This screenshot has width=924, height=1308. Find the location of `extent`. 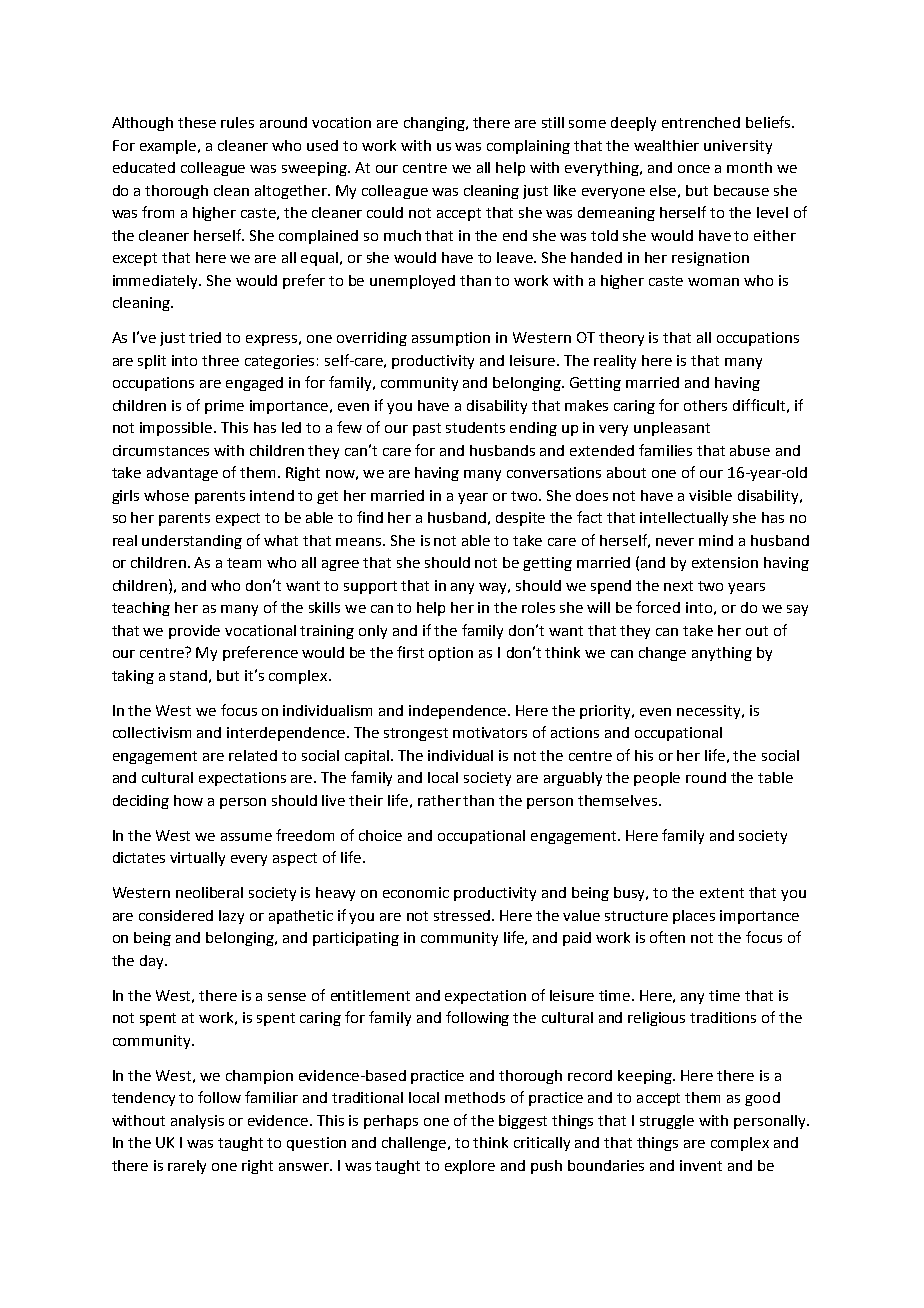

extent is located at coordinates (722, 893).
